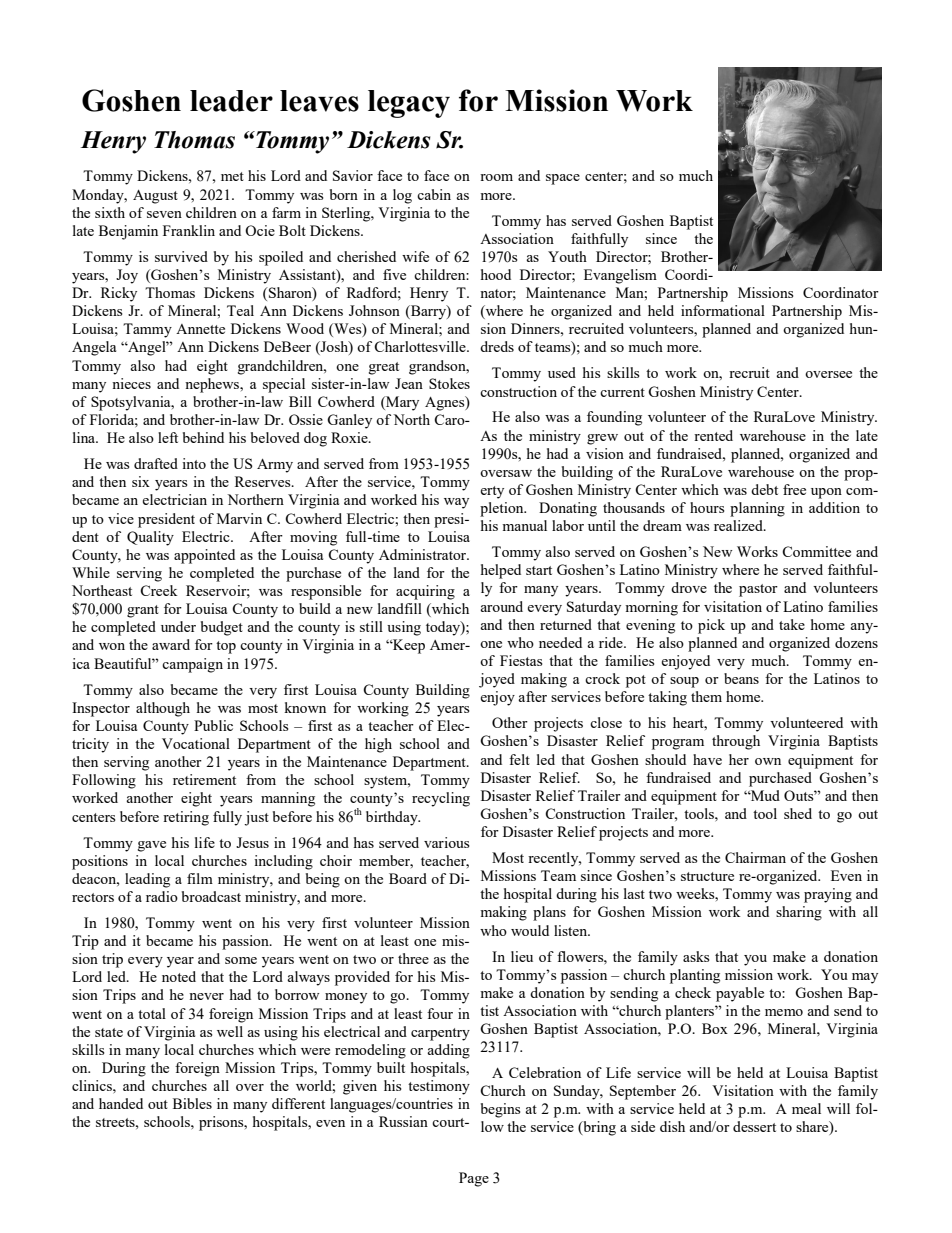 The width and height of the page is (952, 1233). I want to click on radio, so click(162, 896).
